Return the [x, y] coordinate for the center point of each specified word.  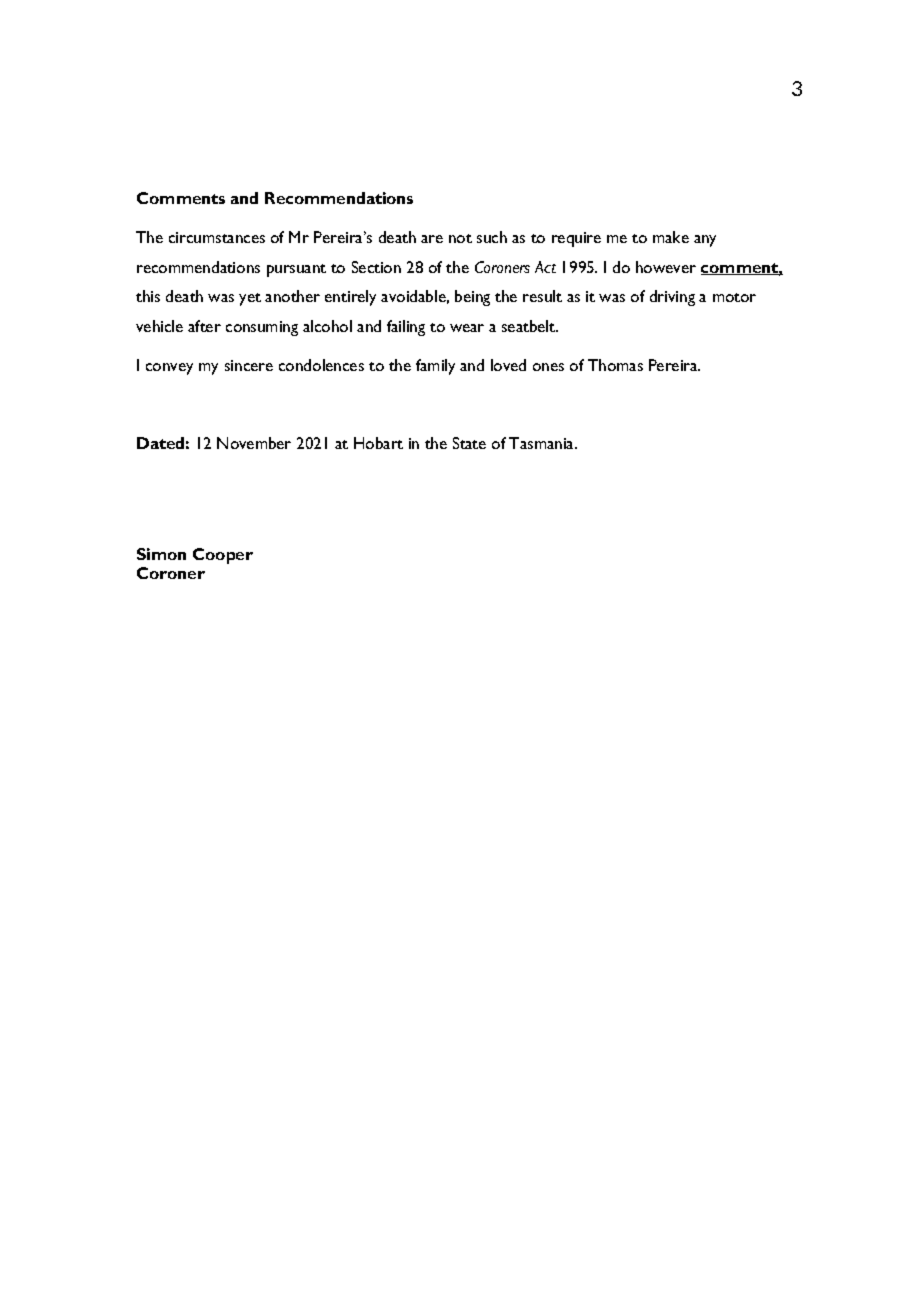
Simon [161, 554]
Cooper [223, 556]
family [435, 367]
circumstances [217, 237]
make [671, 237]
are [432, 239]
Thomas [615, 365]
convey [169, 369]
